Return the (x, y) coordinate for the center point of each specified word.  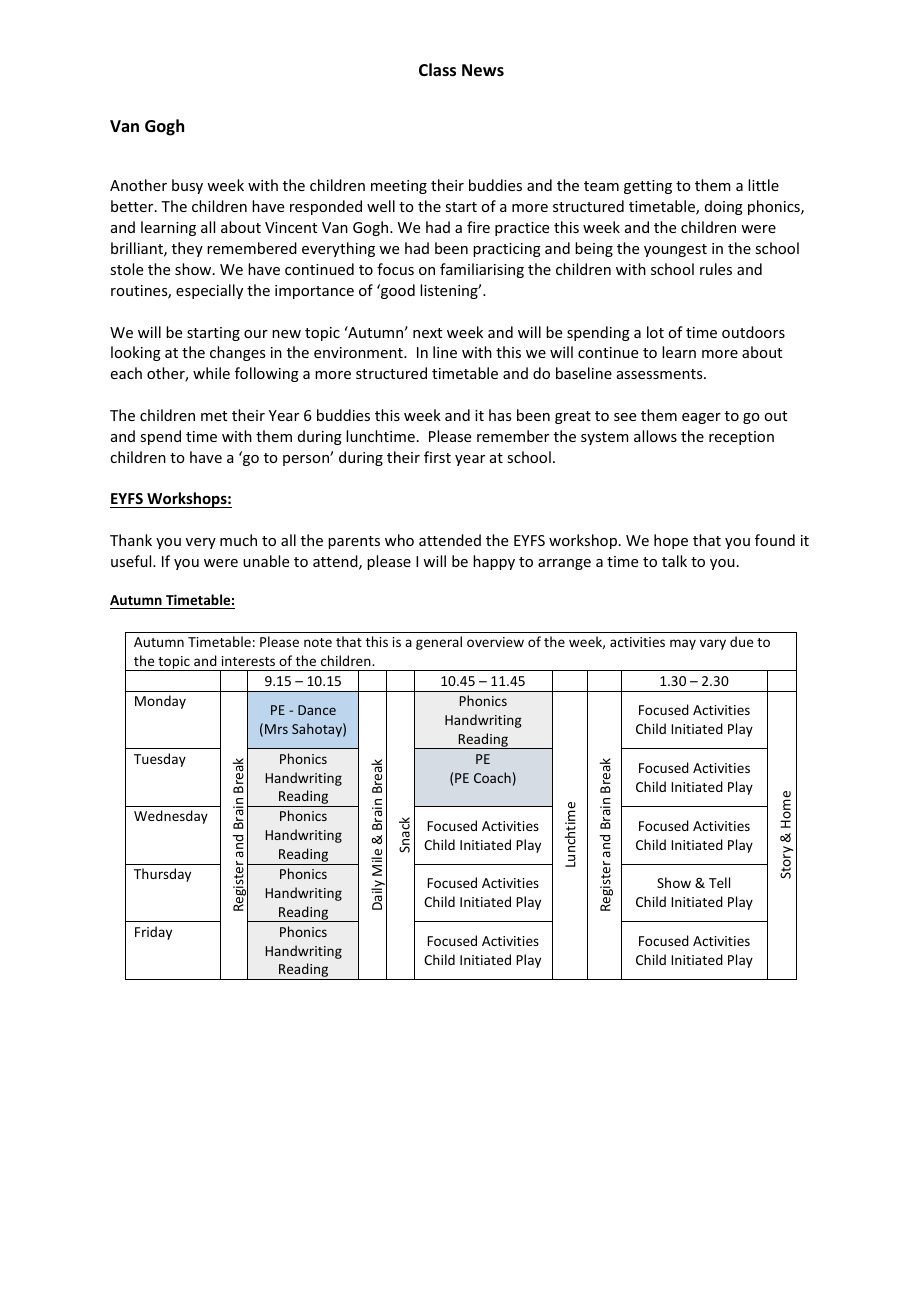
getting (648, 187)
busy (187, 186)
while (211, 373)
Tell (719, 882)
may (683, 644)
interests (248, 661)
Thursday (162, 875)
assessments (661, 374)
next (427, 333)
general (439, 643)
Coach (492, 777)
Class (437, 70)
